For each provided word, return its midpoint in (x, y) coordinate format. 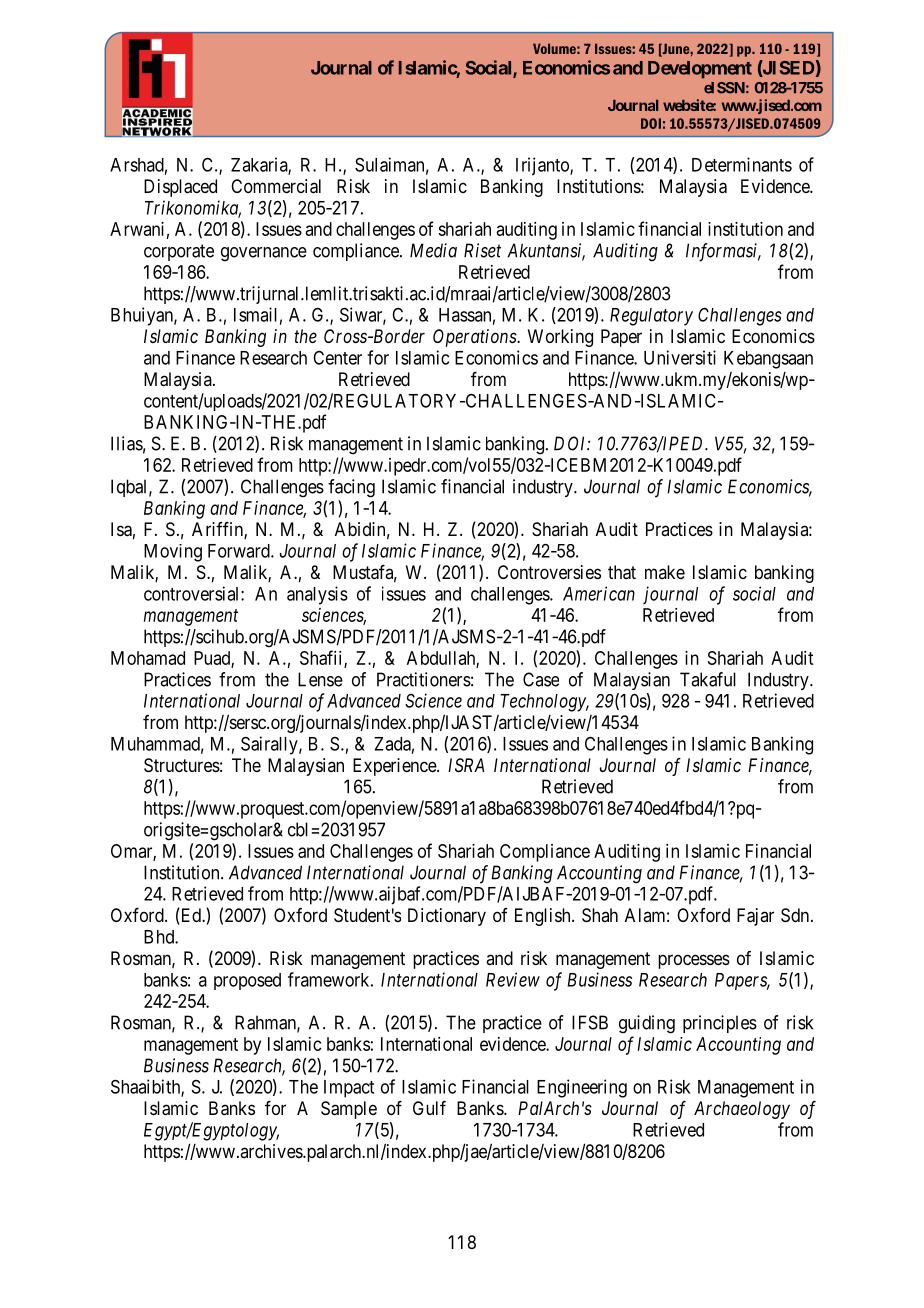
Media (433, 250)
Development (700, 70)
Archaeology (742, 1110)
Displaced (180, 188)
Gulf (429, 1108)
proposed (247, 981)
